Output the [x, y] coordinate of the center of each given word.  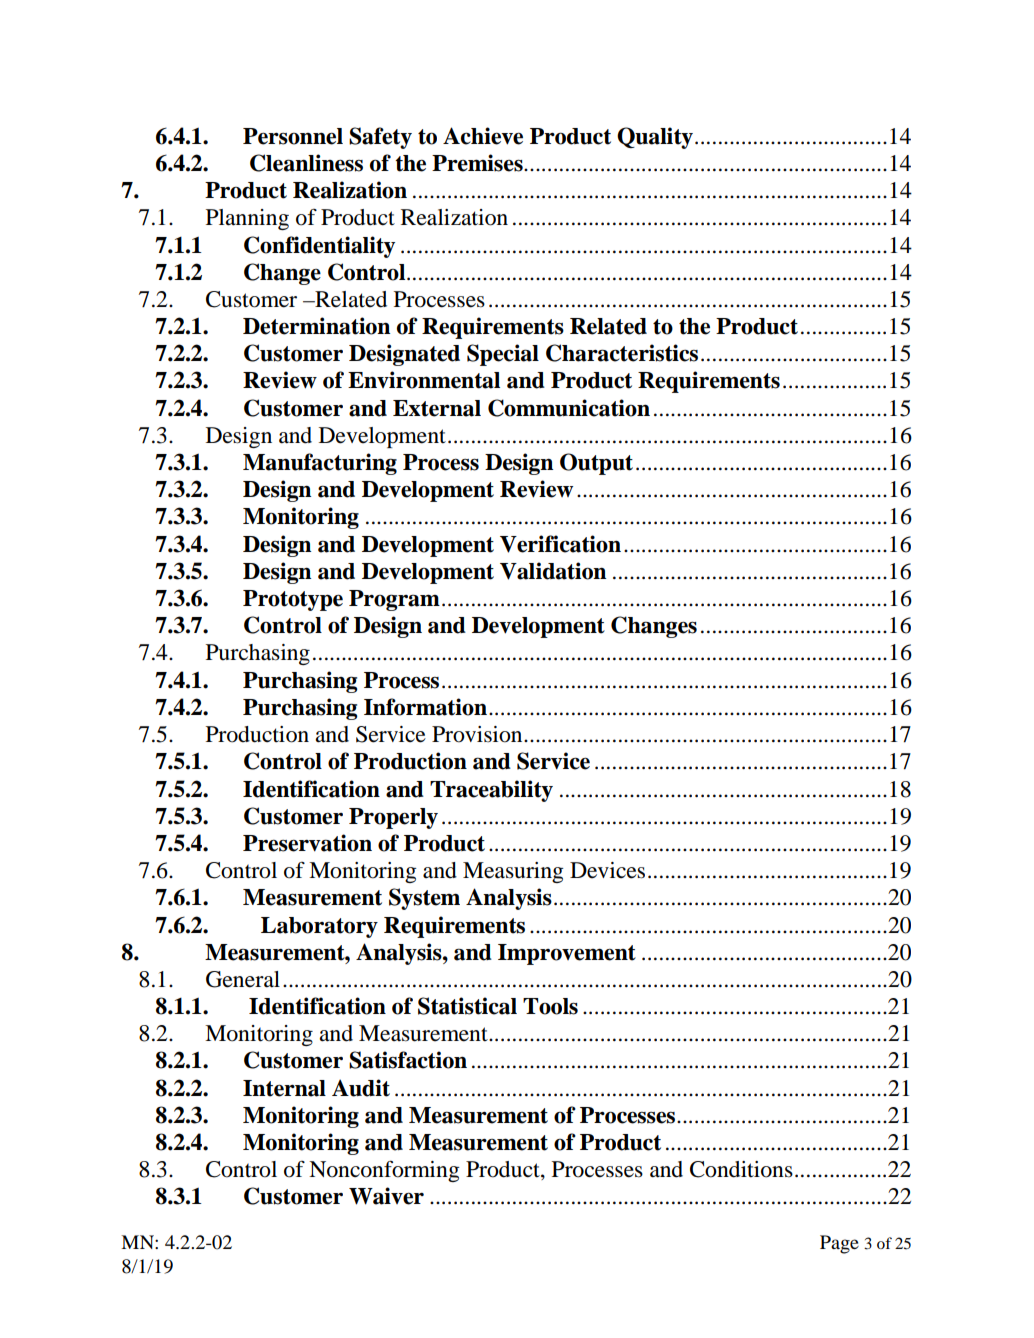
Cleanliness [306, 163]
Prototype [293, 600]
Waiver [386, 1196]
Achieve [483, 136]
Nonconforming [384, 1171]
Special [503, 355]
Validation [553, 571]
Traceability [491, 791]
